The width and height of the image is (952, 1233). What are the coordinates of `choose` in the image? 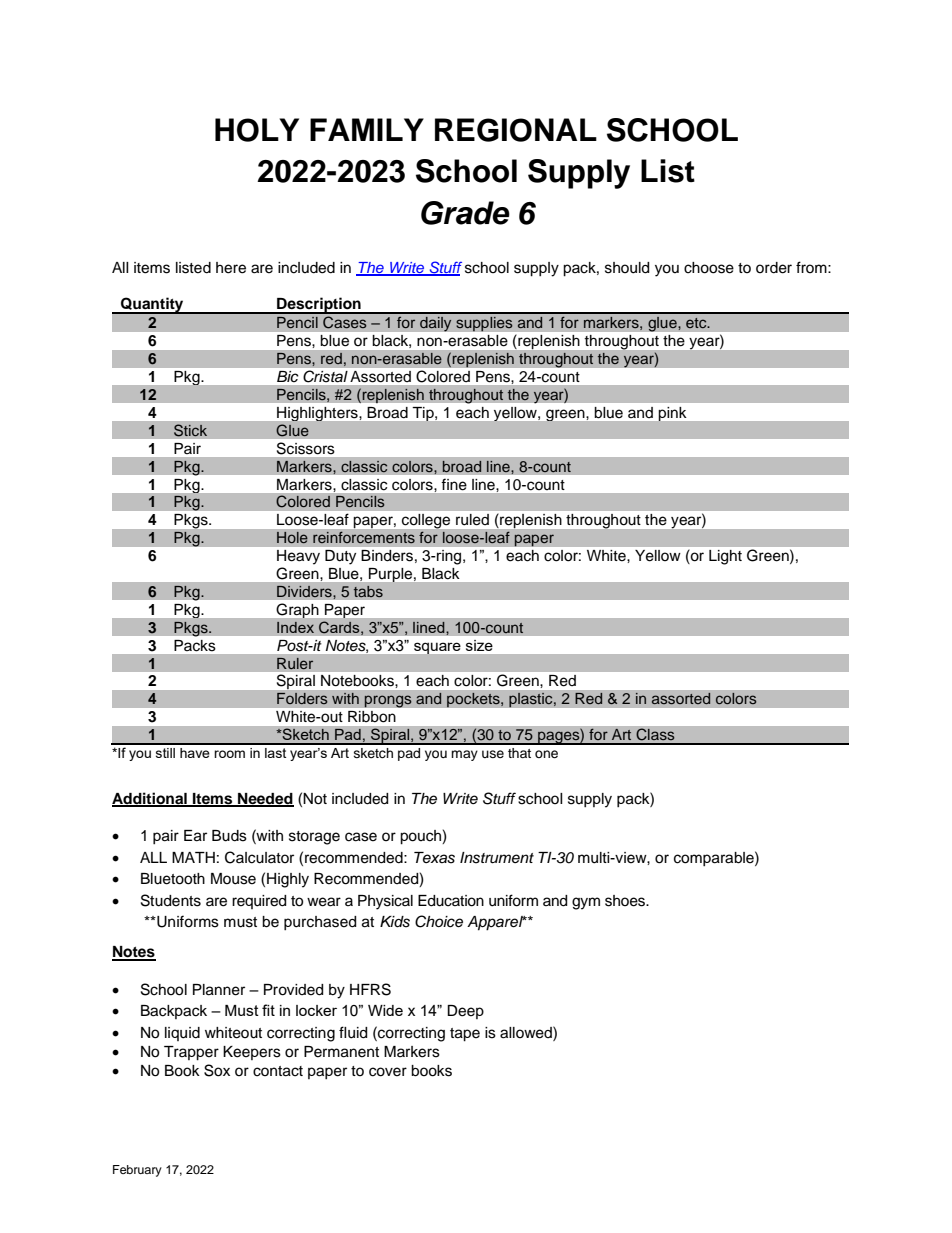 It's located at (709, 268).
